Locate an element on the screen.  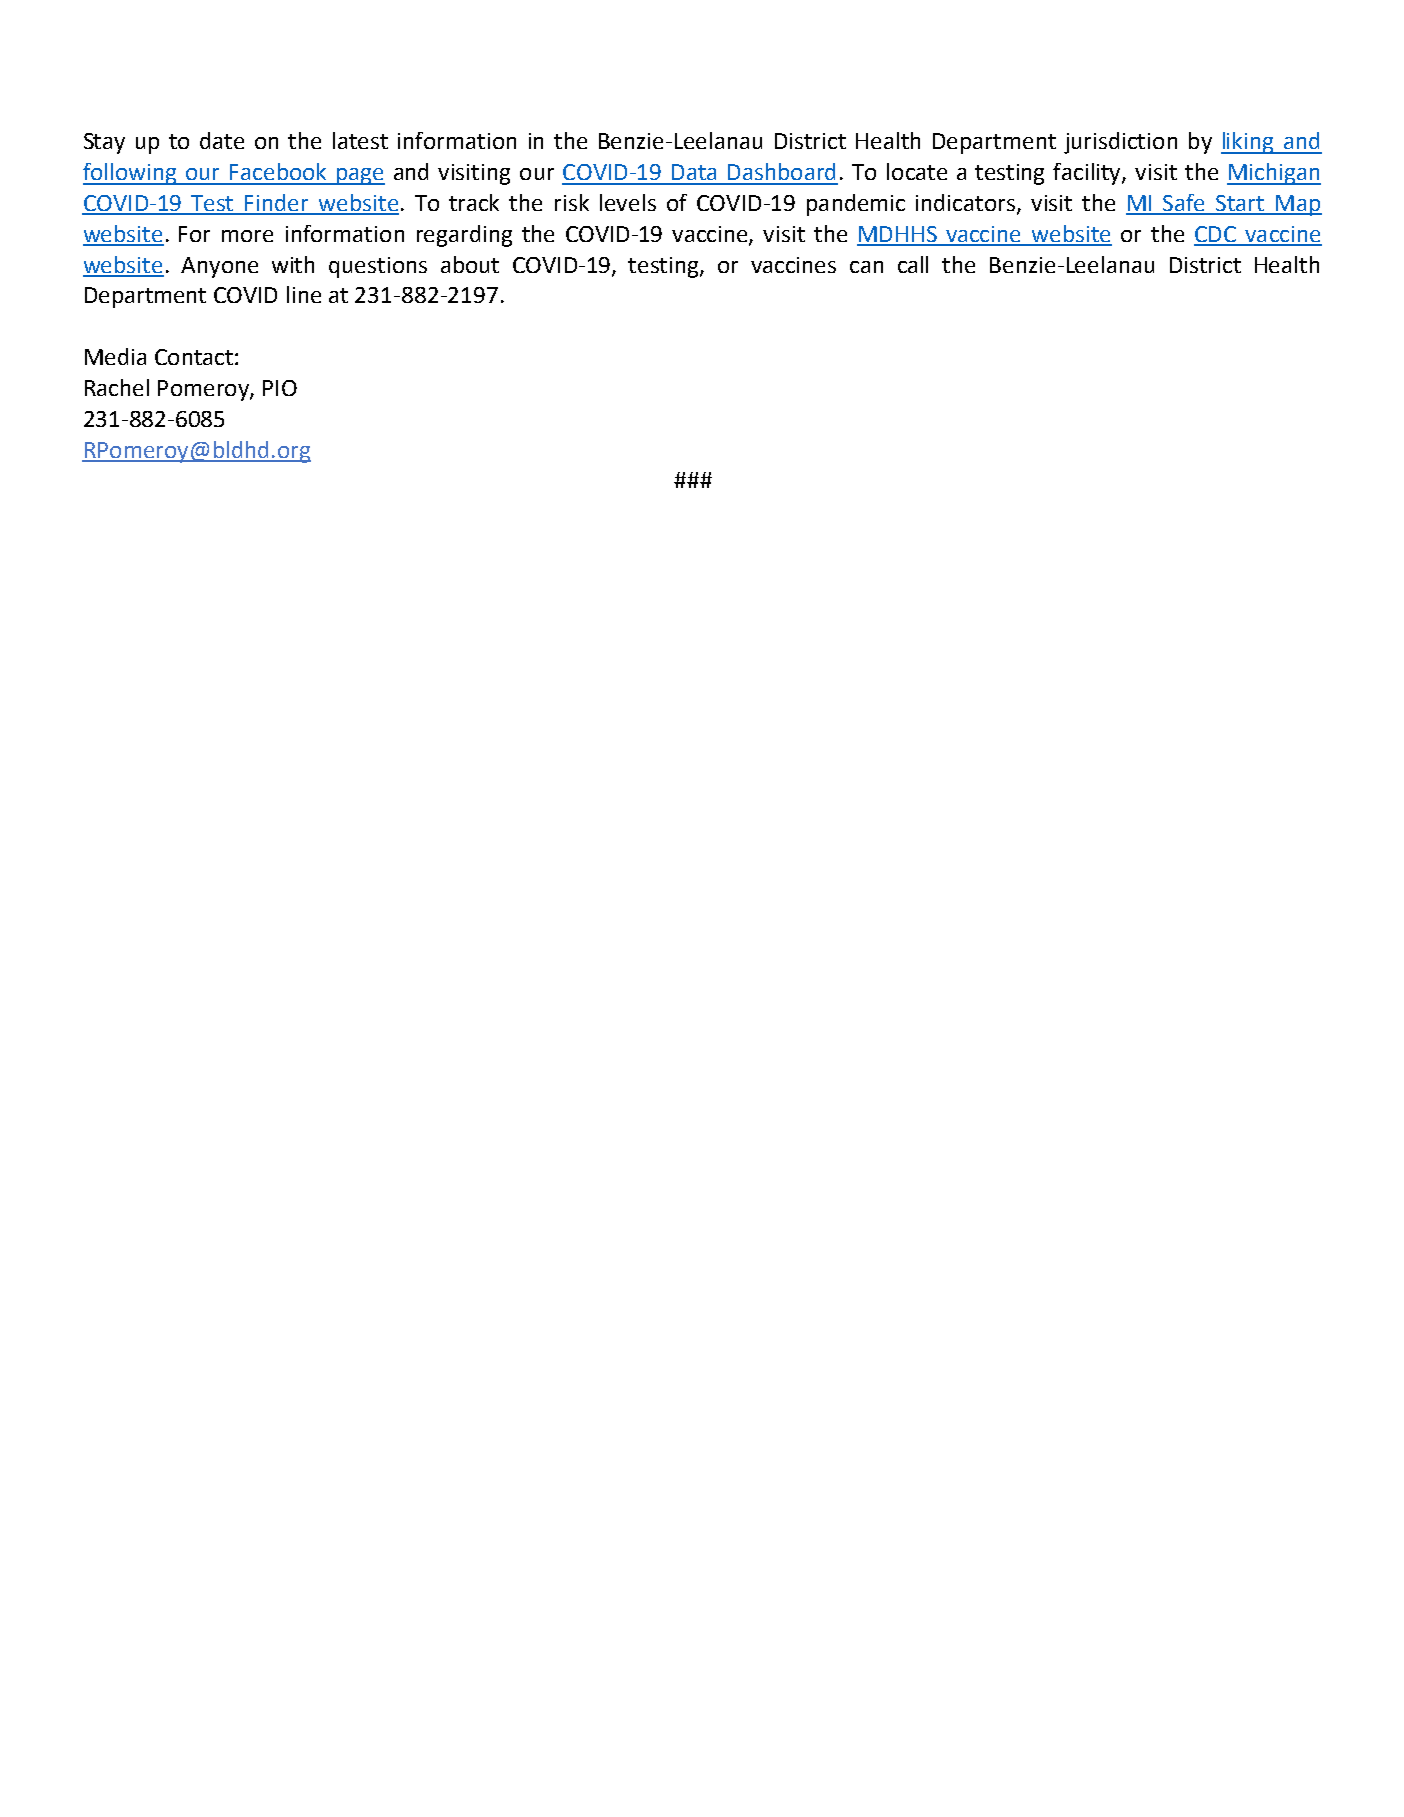
locate is located at coordinates (917, 171).
